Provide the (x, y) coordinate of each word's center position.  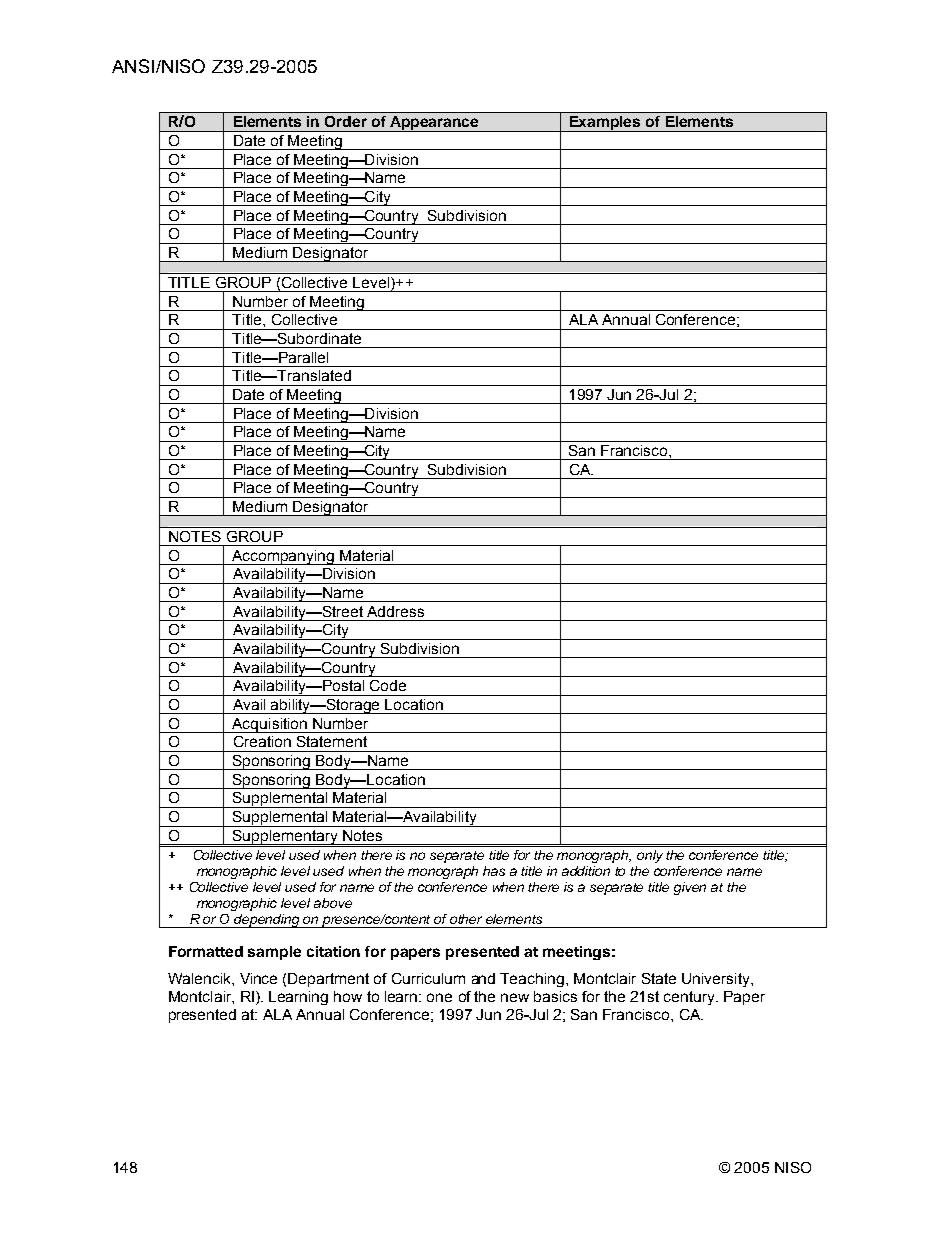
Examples (606, 124)
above (333, 903)
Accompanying (283, 557)
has (494, 871)
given (690, 888)
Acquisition (270, 725)
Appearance (434, 124)
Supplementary (285, 838)
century (691, 998)
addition (586, 871)
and (483, 978)
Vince (258, 978)
